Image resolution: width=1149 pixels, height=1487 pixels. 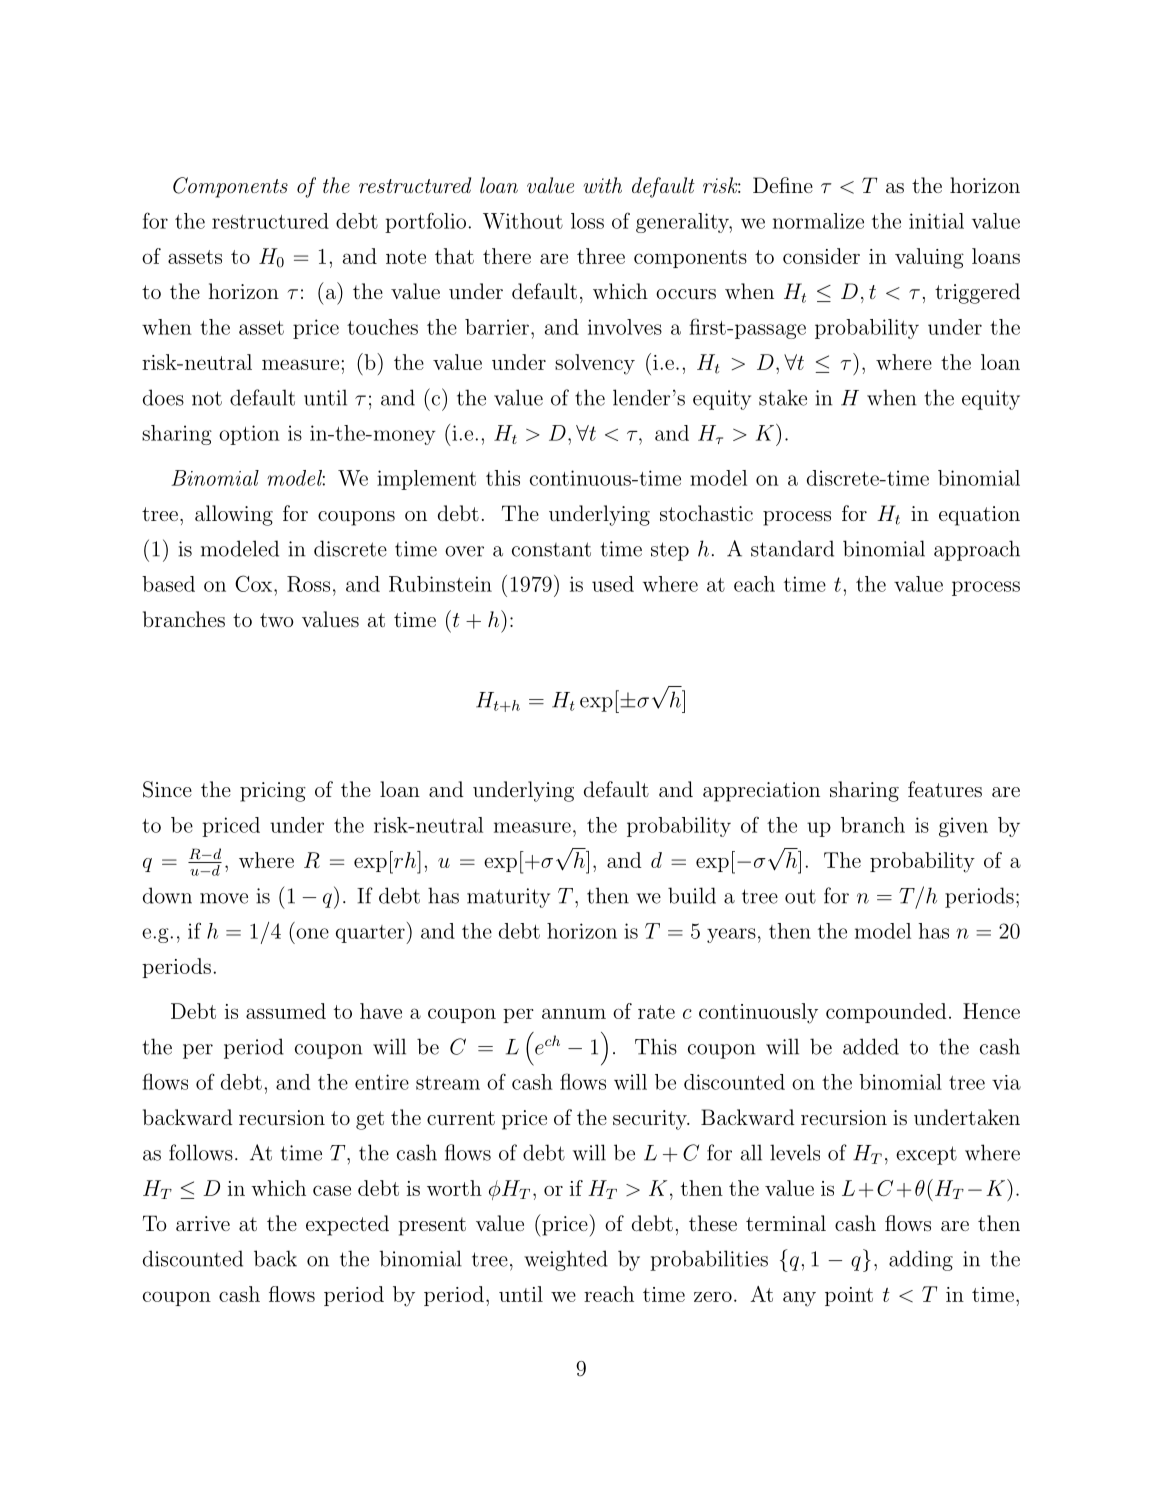 What do you see at coordinates (921, 1260) in the image?
I see `adding` at bounding box center [921, 1260].
